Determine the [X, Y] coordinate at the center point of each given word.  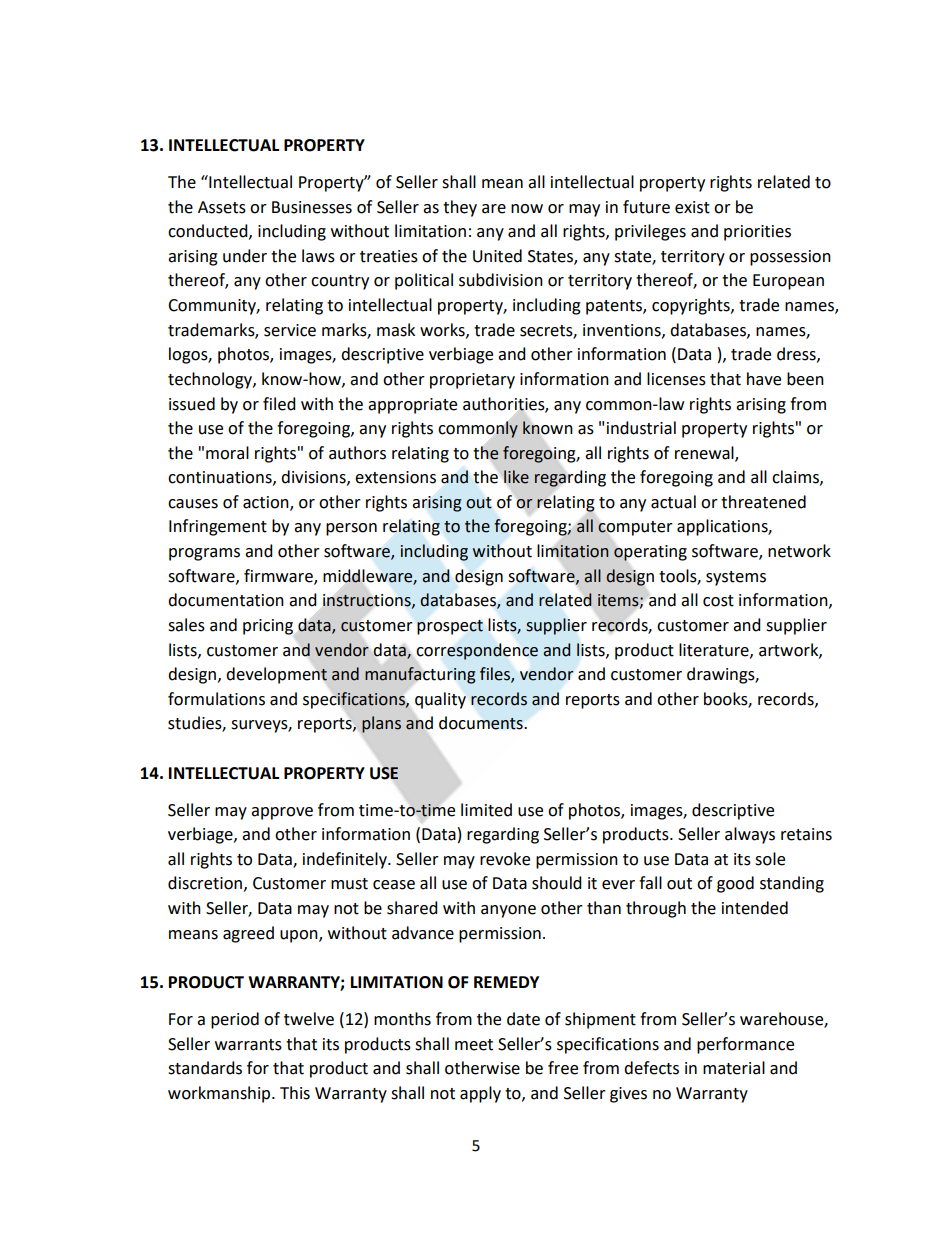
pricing [268, 627]
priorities [757, 233]
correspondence [477, 651]
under [245, 256]
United [497, 256]
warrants [248, 1045]
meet [474, 1045]
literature [715, 650]
